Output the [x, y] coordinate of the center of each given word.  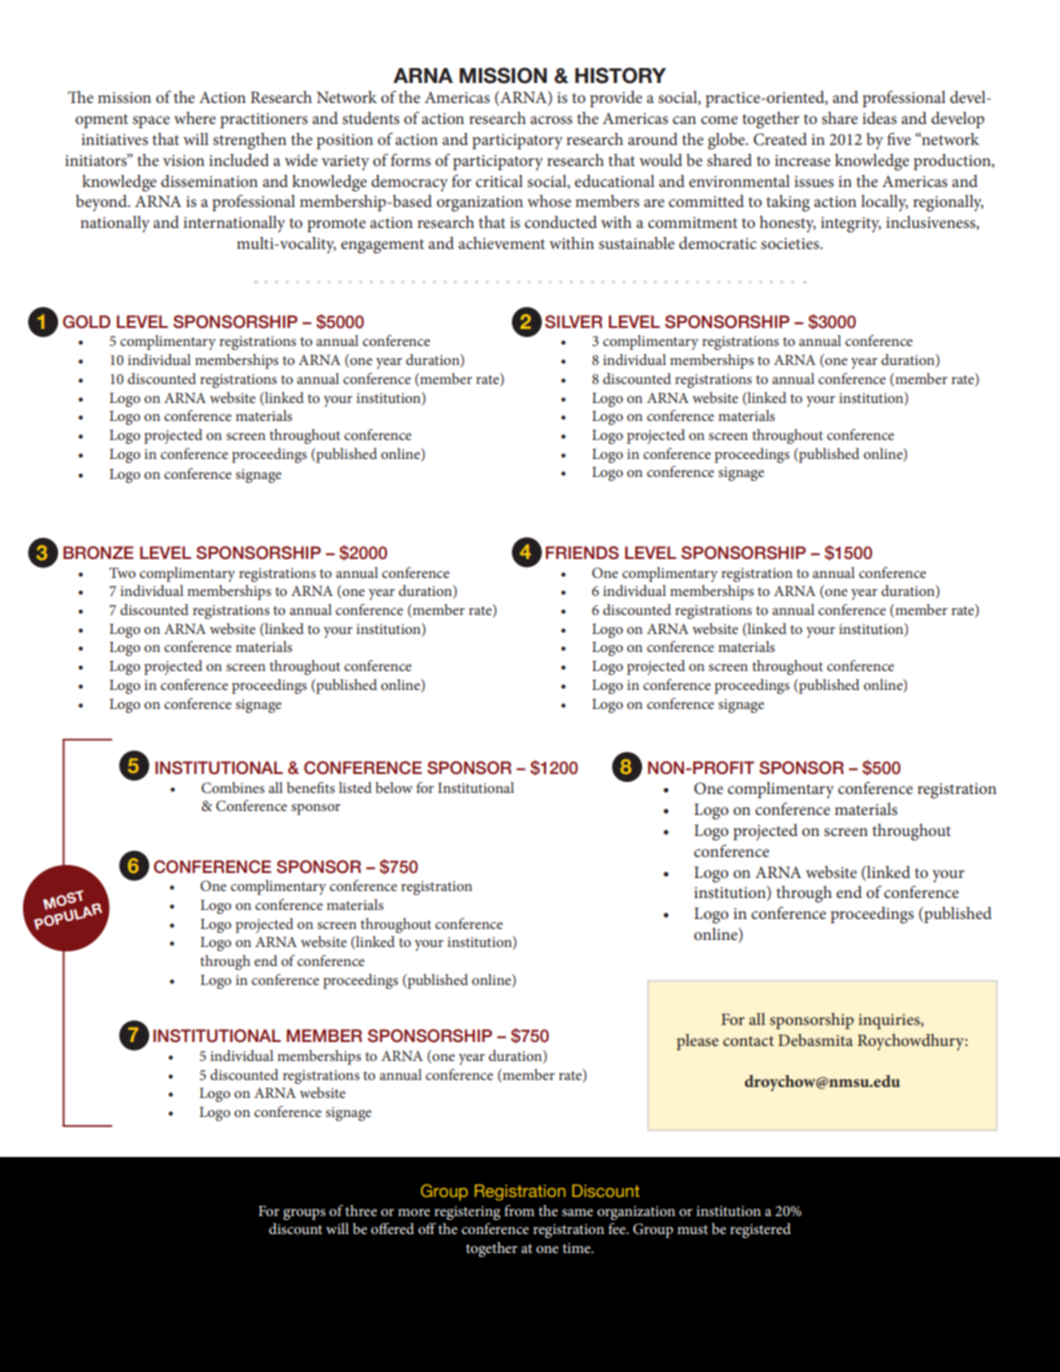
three [361, 1210]
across [551, 120]
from [519, 1210]
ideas [879, 118]
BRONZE [98, 553]
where [195, 118]
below [394, 787]
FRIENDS [582, 553]
